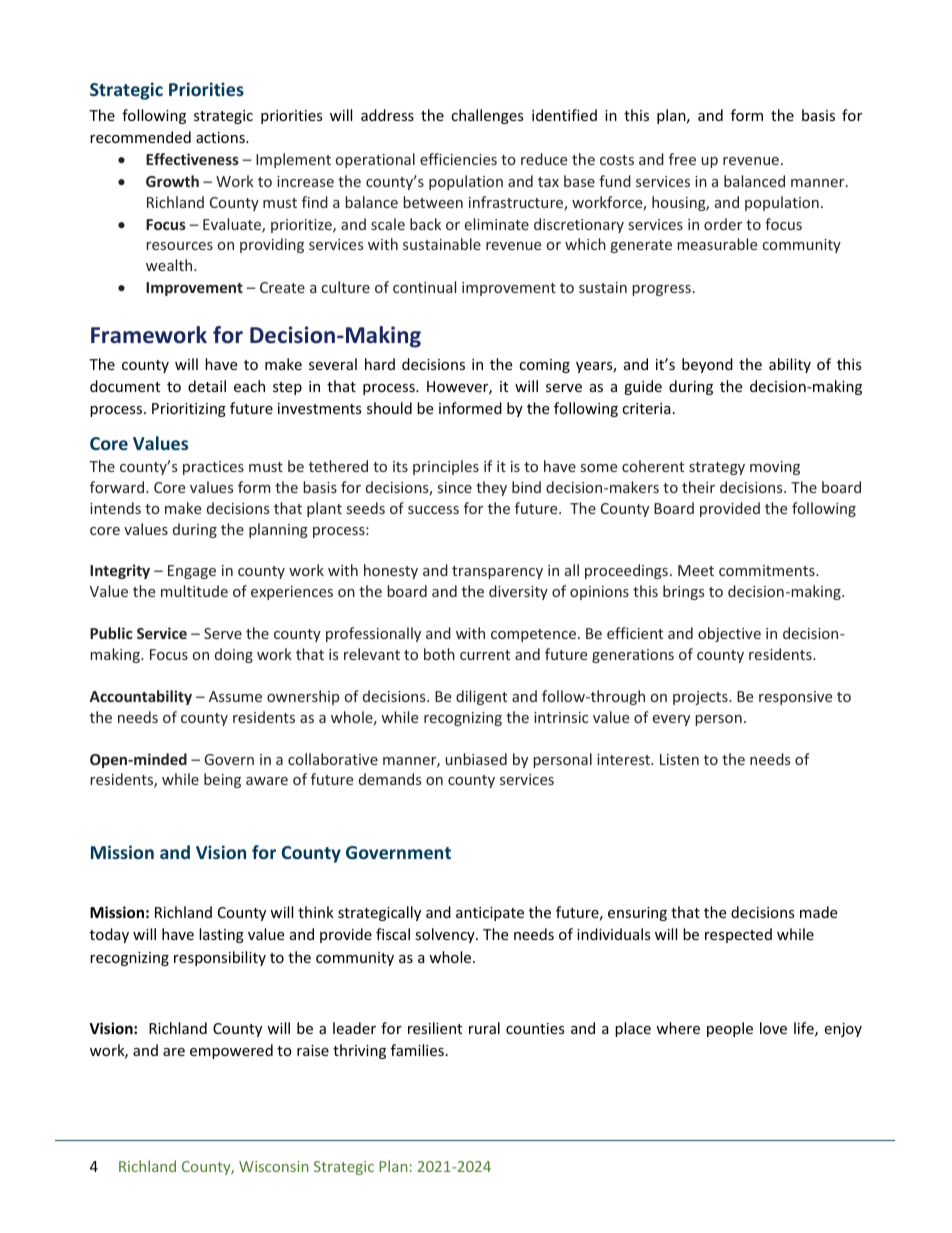 The height and width of the screenshot is (1233, 952). Describe the element at coordinates (273, 1166) in the screenshot. I see `Wisconsin` at that location.
